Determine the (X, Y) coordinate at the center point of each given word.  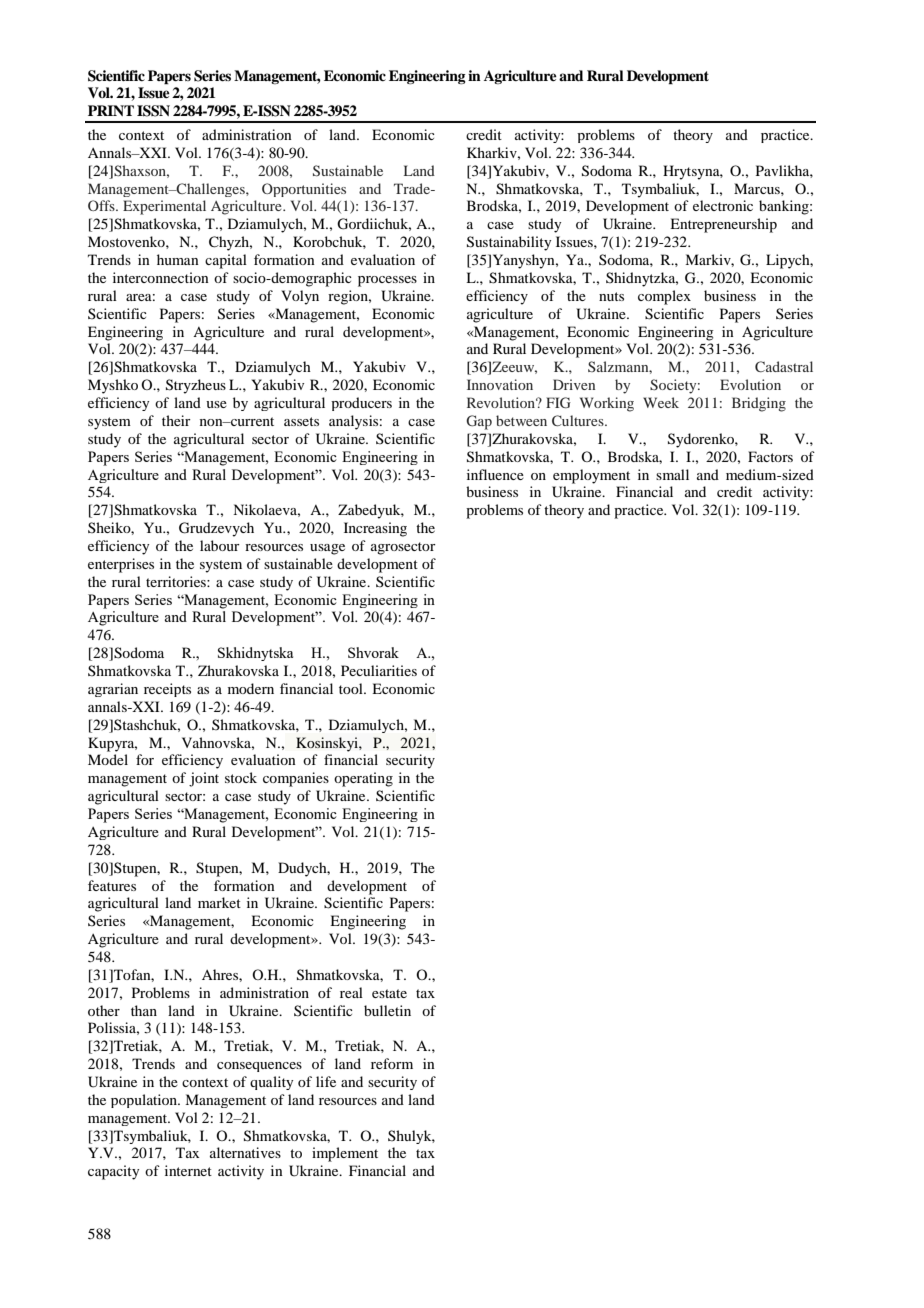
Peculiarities (379, 670)
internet (188, 1170)
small (672, 474)
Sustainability (509, 243)
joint (204, 779)
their (176, 420)
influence (495, 474)
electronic (723, 205)
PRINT (111, 110)
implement (345, 1154)
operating (363, 779)
